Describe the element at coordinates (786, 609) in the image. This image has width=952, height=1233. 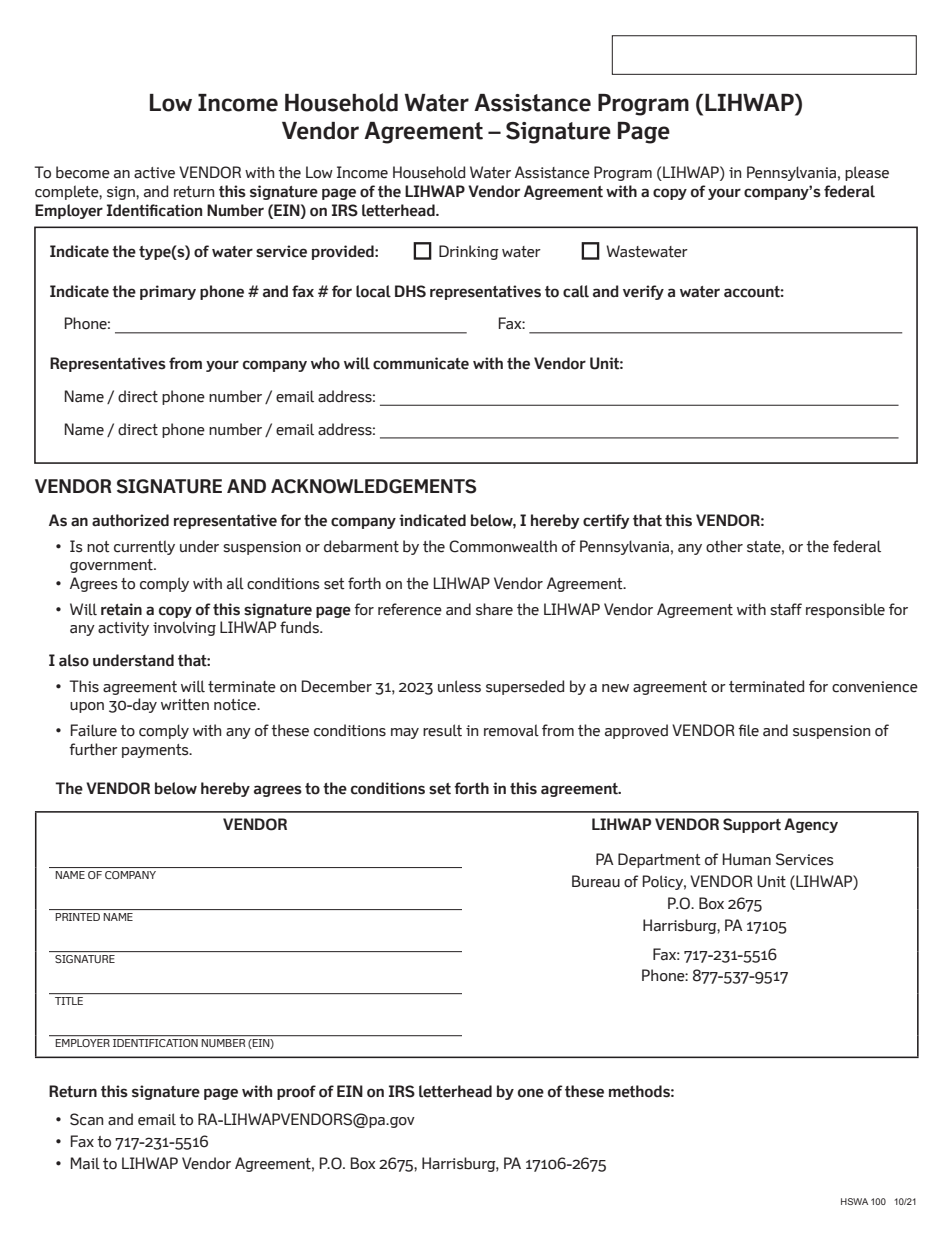
I see `staff` at that location.
